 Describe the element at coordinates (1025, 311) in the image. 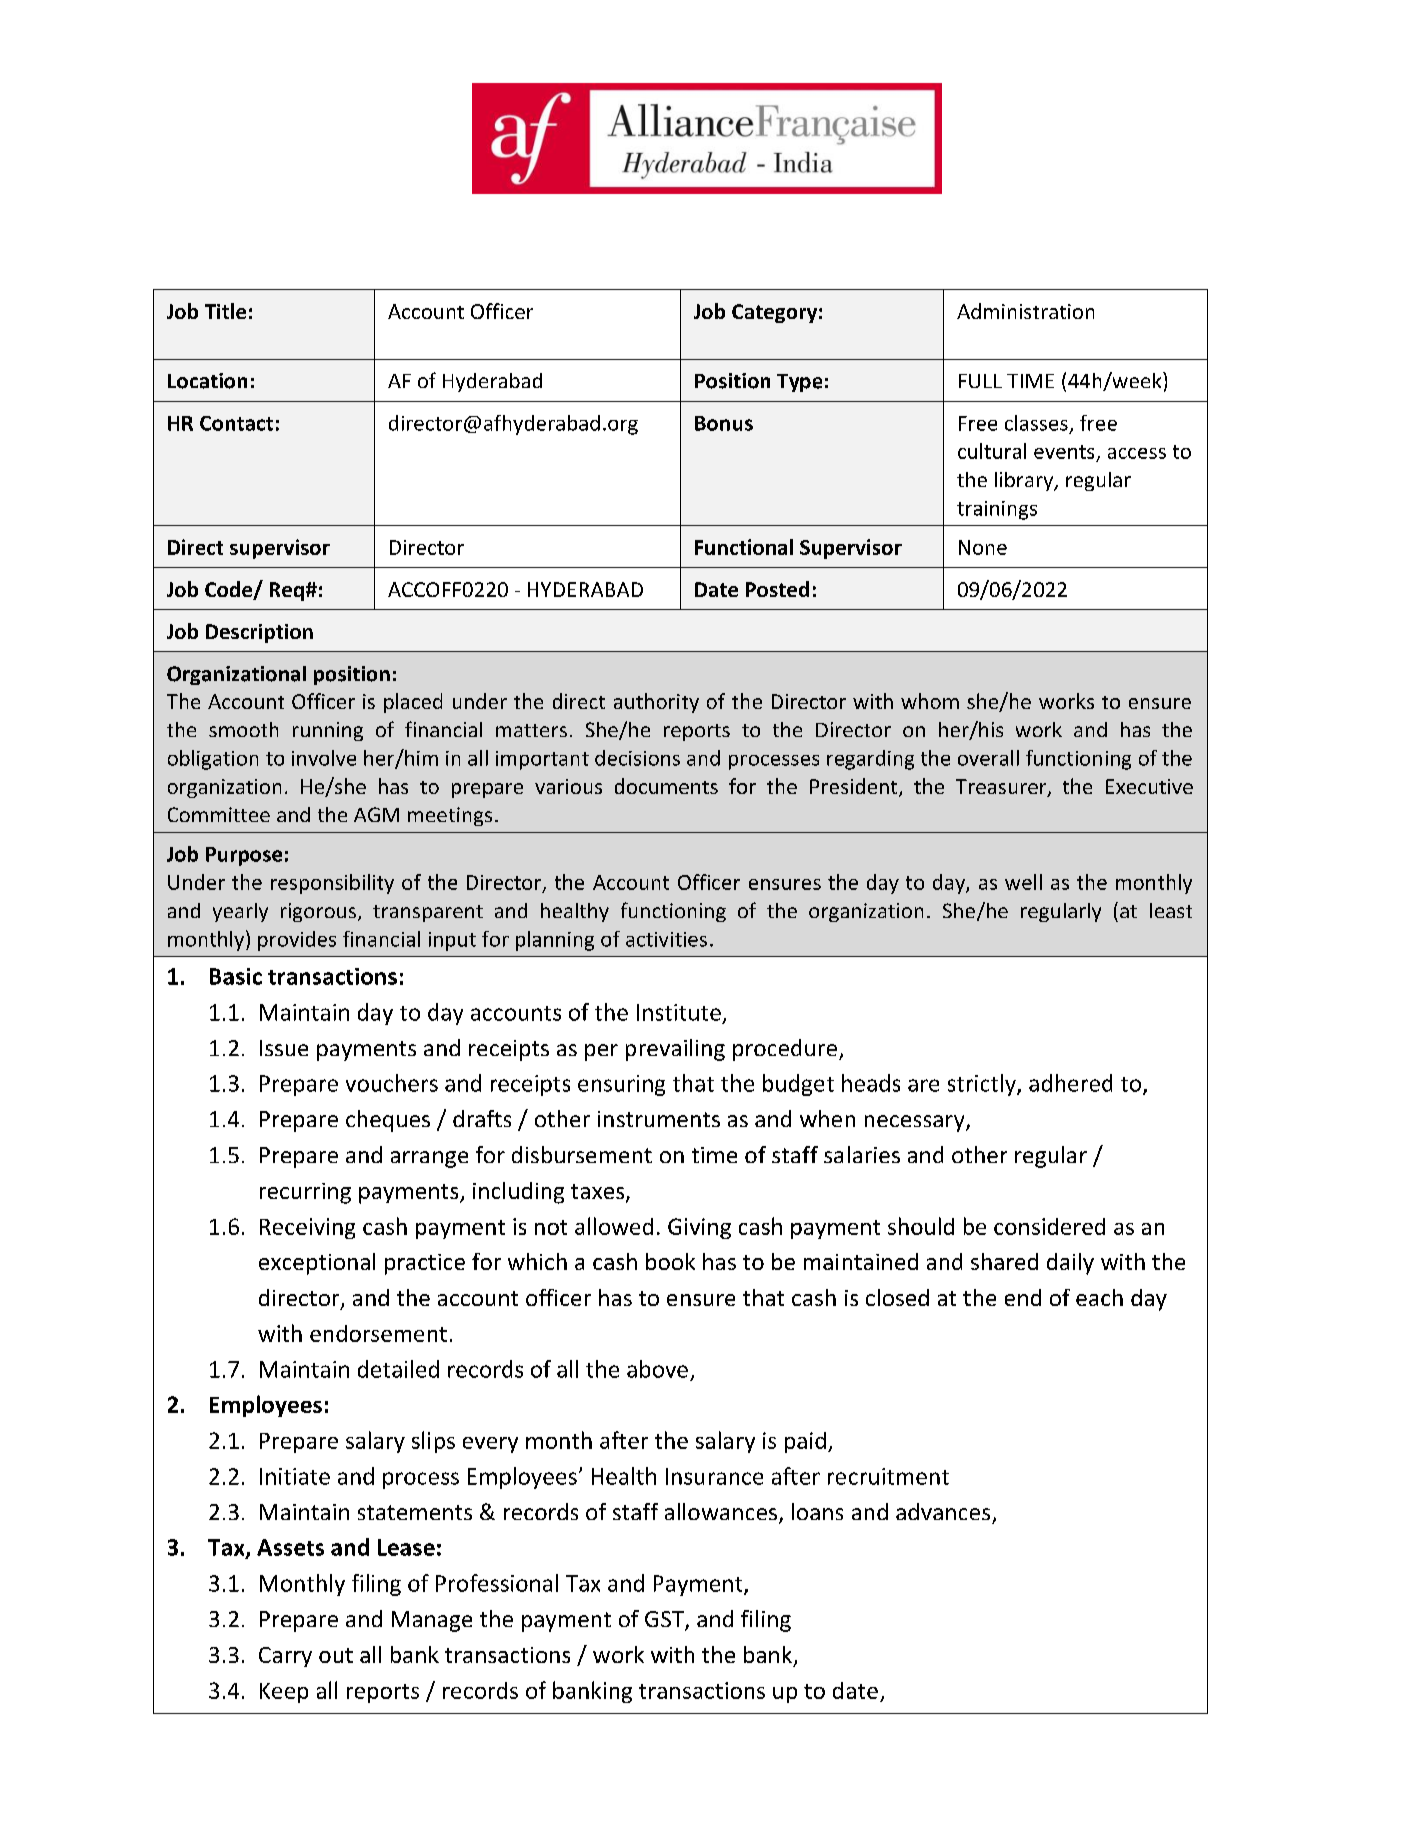

I see `Administration` at that location.
